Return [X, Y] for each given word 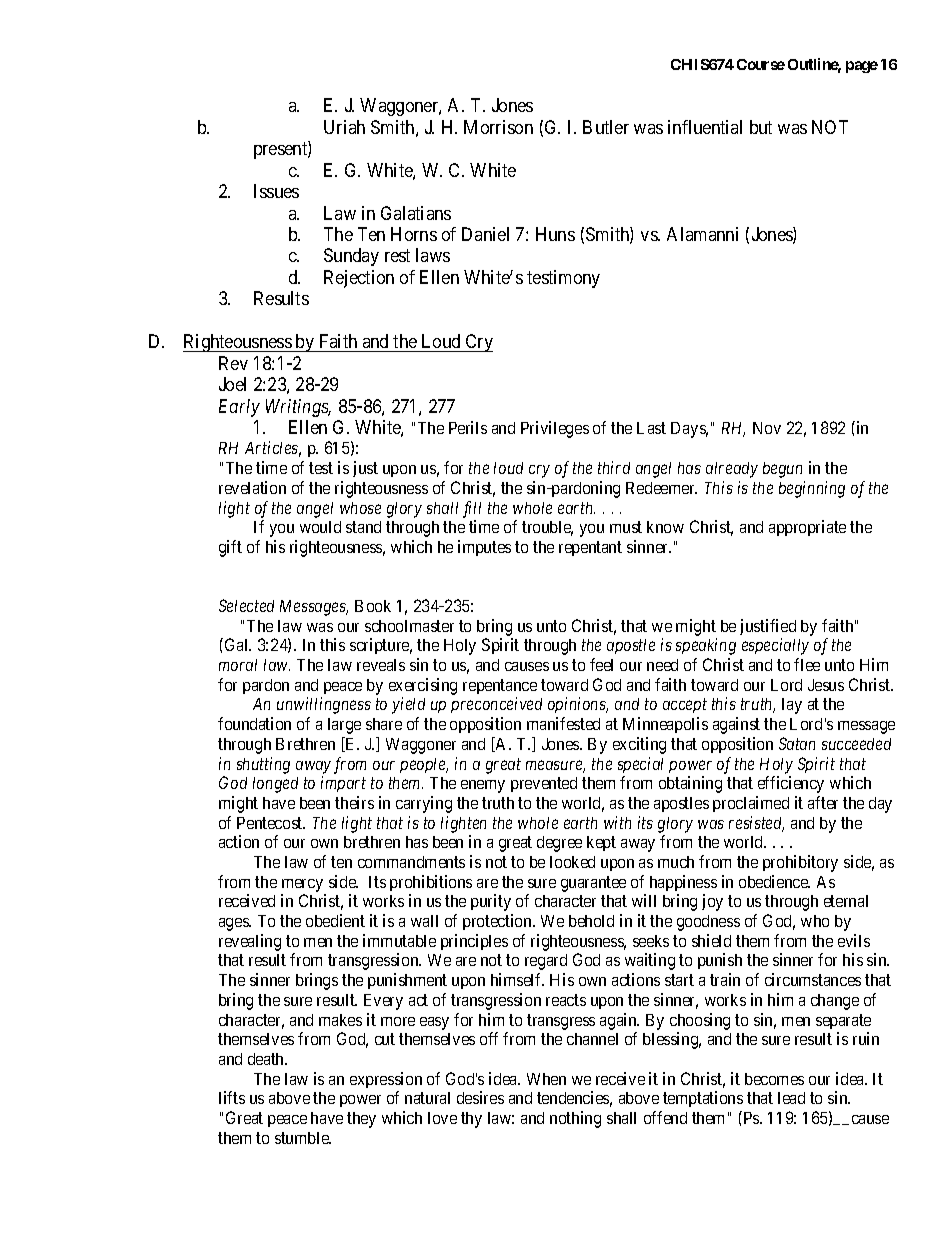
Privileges [555, 429]
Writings [298, 408]
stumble [303, 1138]
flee [807, 664]
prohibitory [800, 863]
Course [761, 64]
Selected [246, 605]
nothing [575, 1119]
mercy [302, 885]
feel [601, 664]
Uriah [344, 127]
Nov [767, 428]
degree [559, 844]
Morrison [498, 127]
